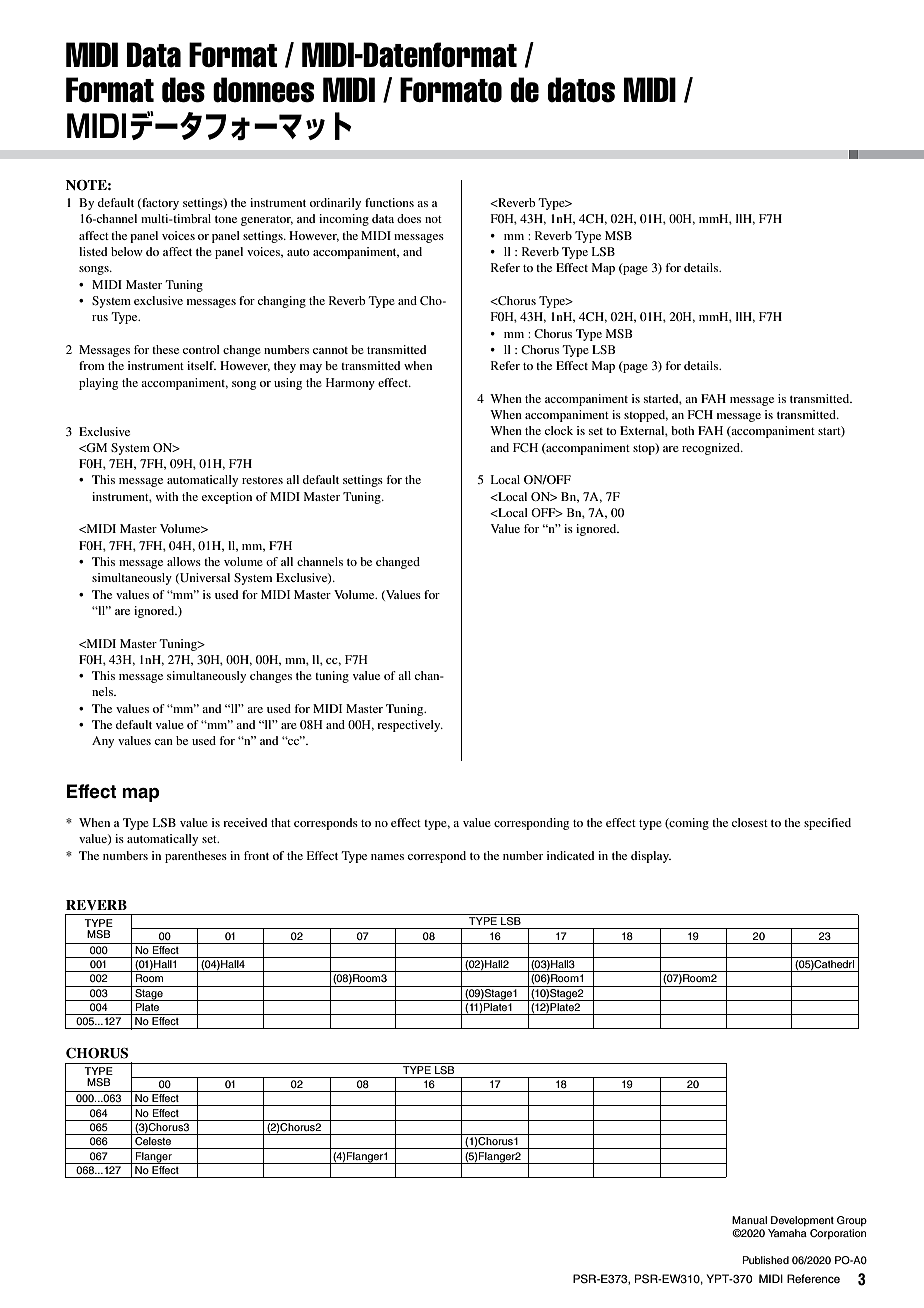  I want to click on closest, so click(750, 822).
